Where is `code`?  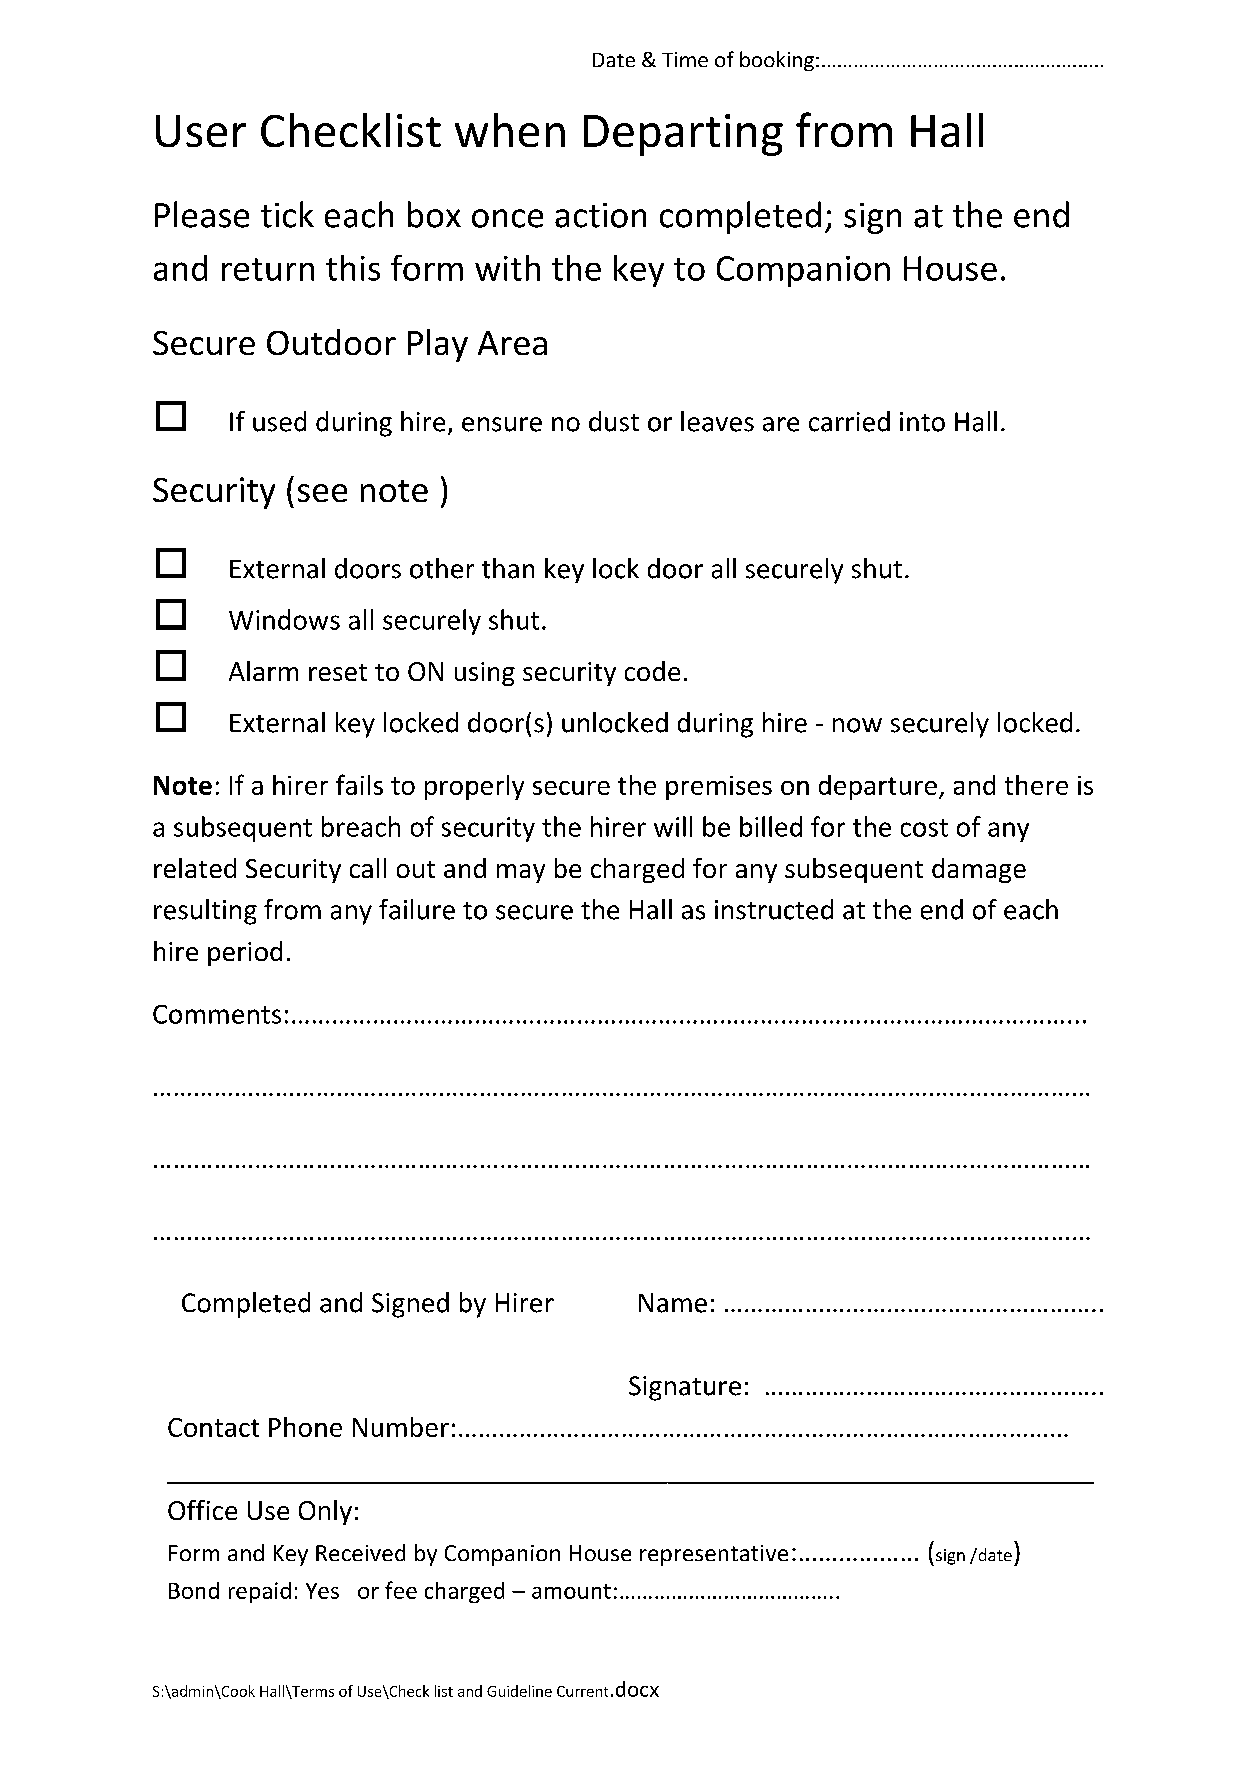 code is located at coordinates (652, 671).
